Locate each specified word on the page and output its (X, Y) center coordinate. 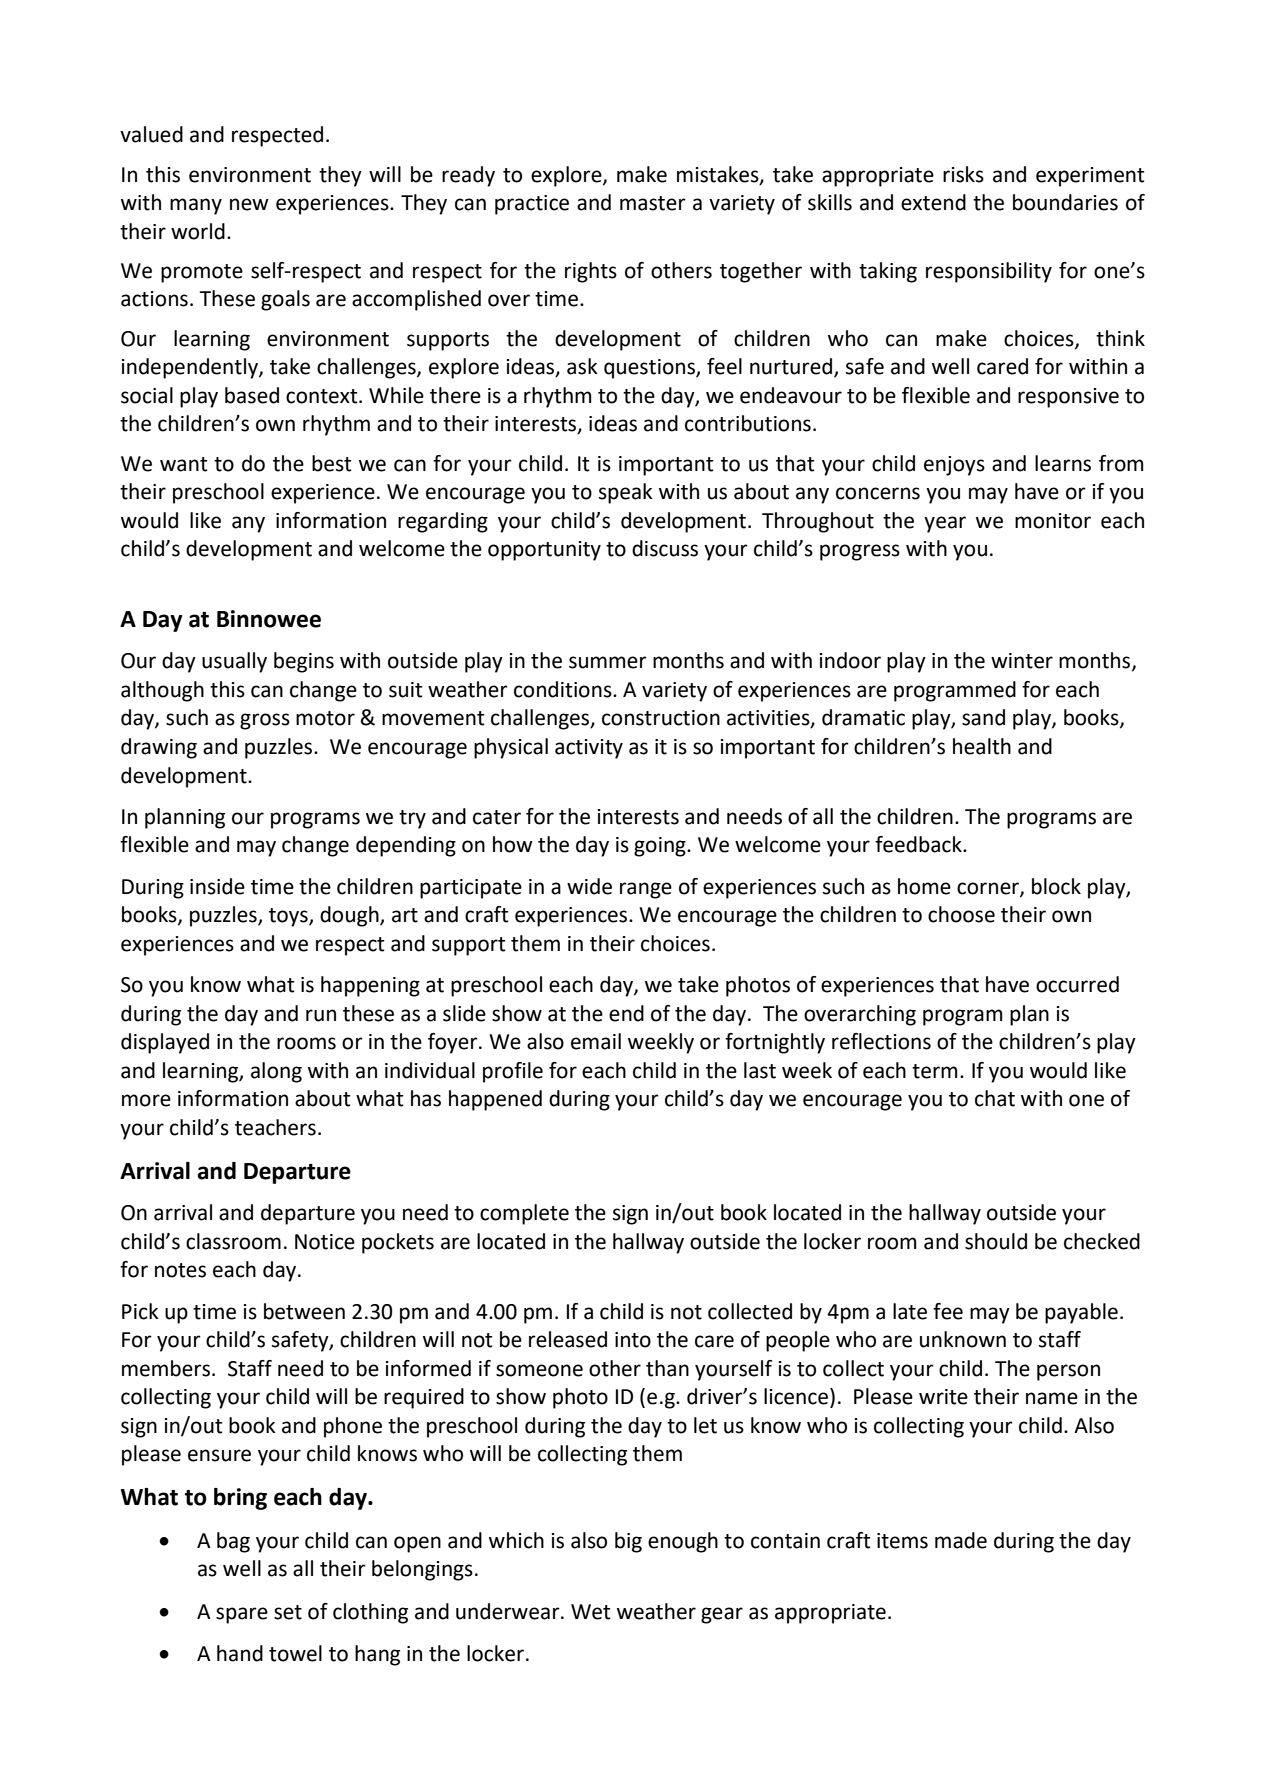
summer (608, 662)
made (961, 1540)
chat (995, 1098)
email (596, 1041)
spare (242, 1615)
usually (234, 662)
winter (1022, 661)
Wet (591, 1612)
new (249, 204)
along (276, 1072)
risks (963, 174)
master (653, 203)
